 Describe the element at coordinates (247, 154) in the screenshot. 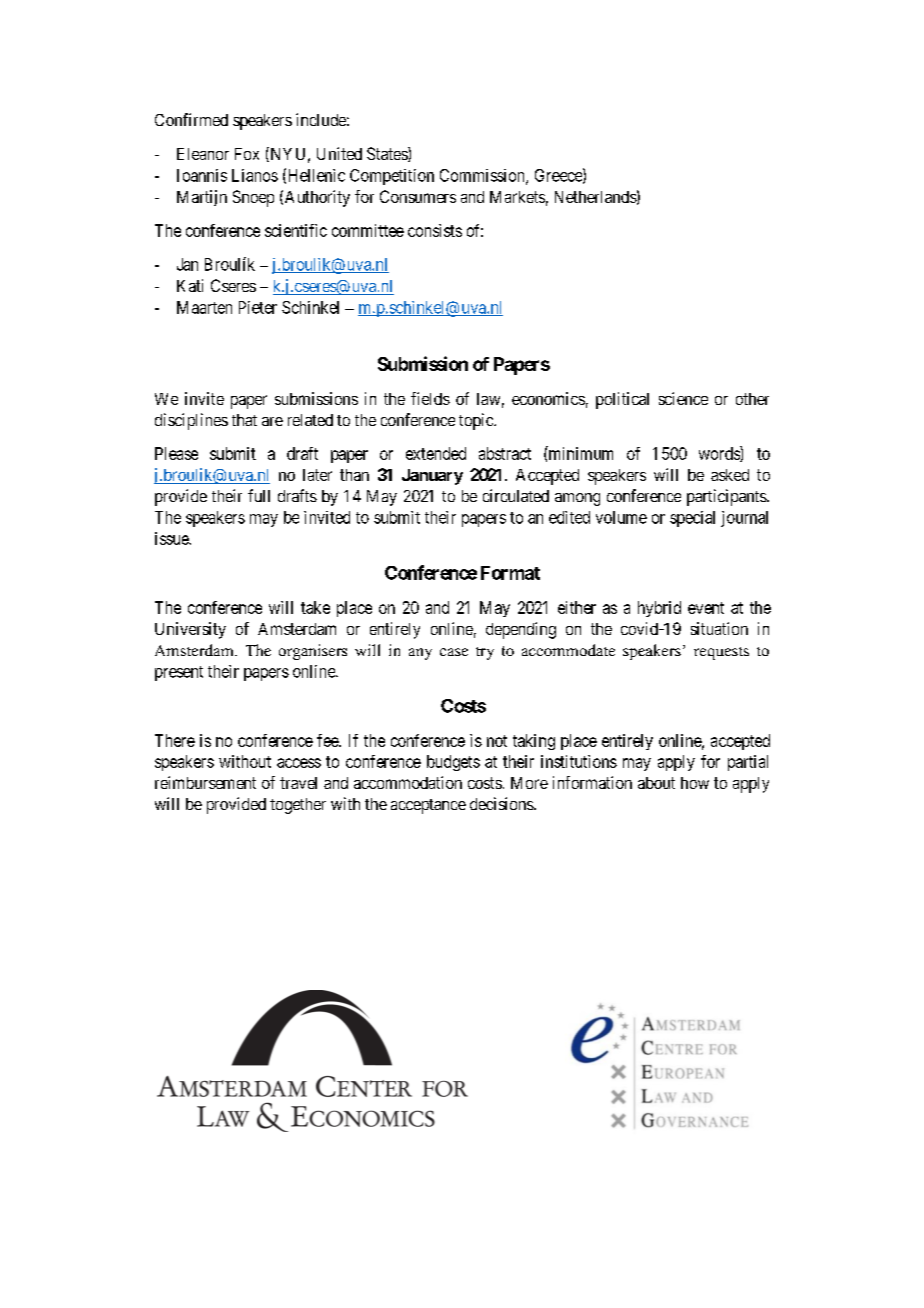

I see `Fox` at that location.
